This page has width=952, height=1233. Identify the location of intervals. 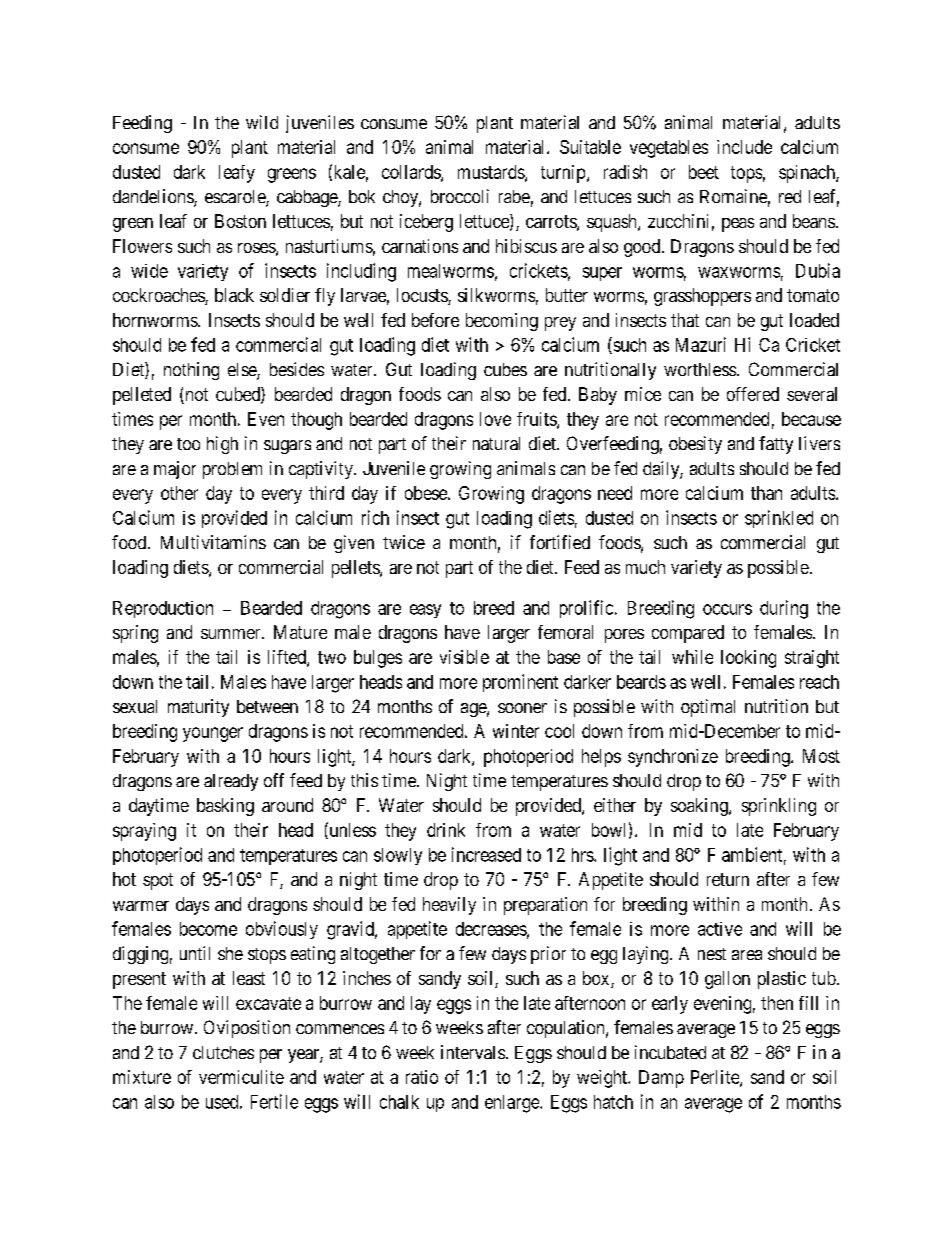
(473, 1052).
